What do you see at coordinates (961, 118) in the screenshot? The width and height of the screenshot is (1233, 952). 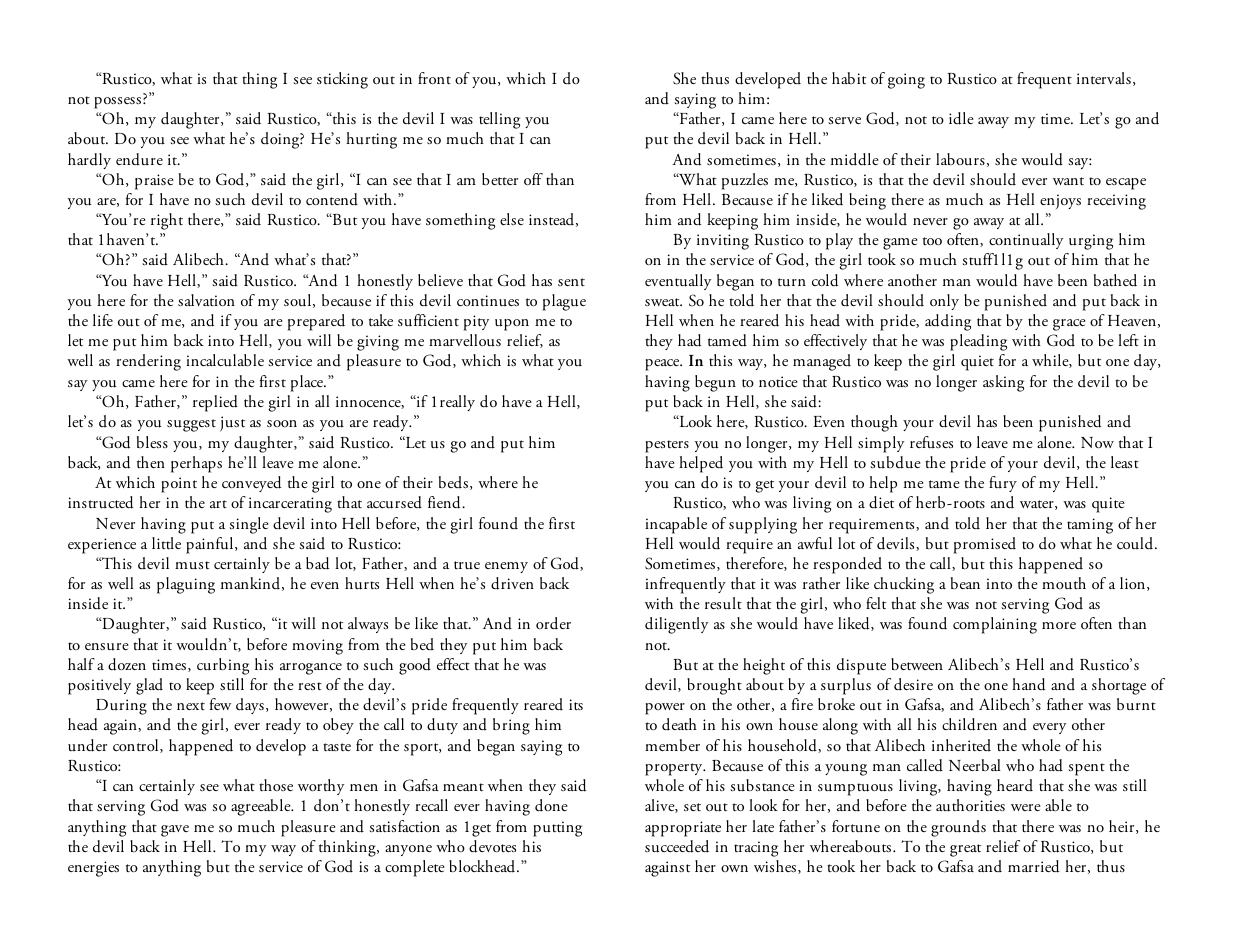 I see `idle` at bounding box center [961, 118].
